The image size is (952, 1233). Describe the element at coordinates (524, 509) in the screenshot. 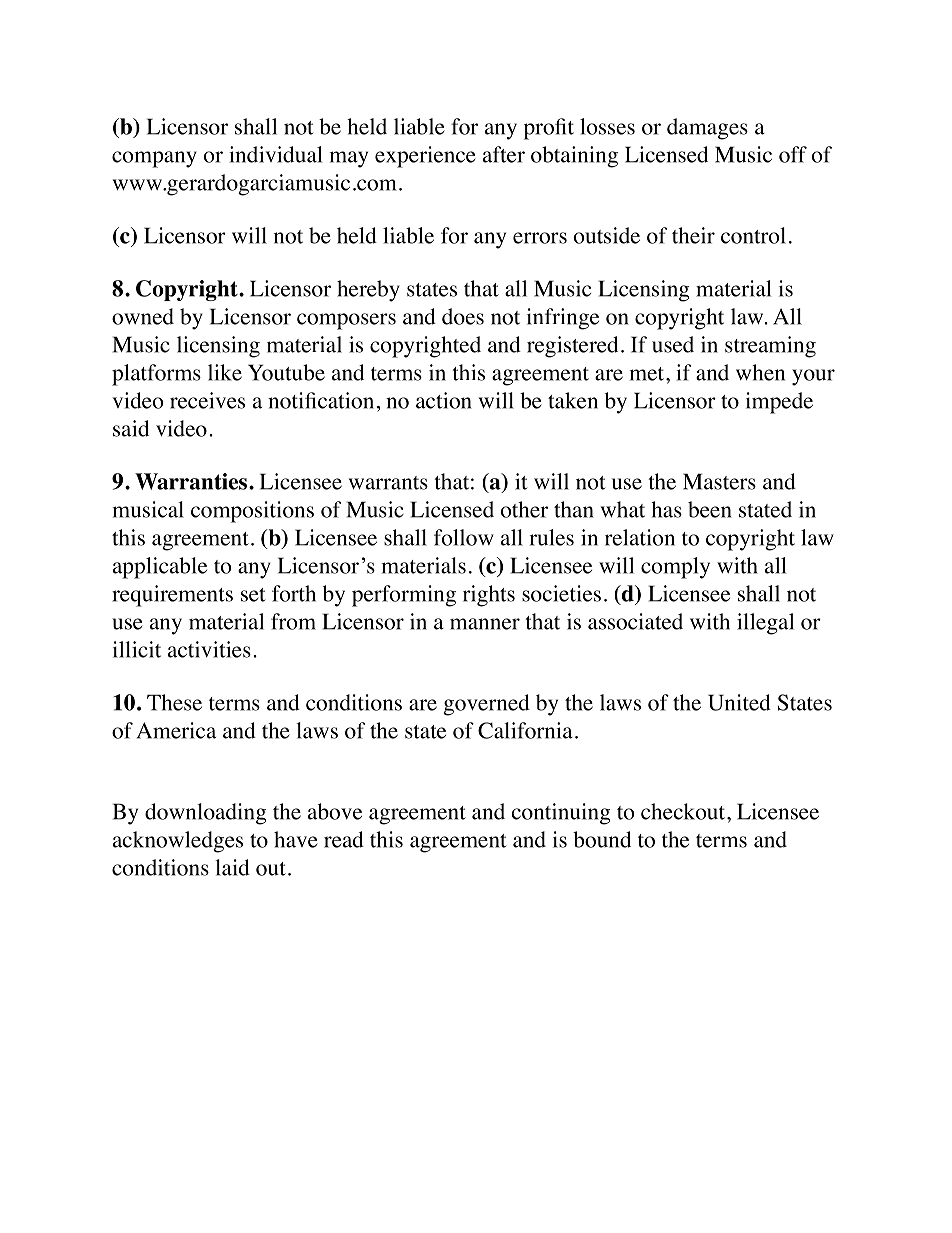

I see `other` at that location.
